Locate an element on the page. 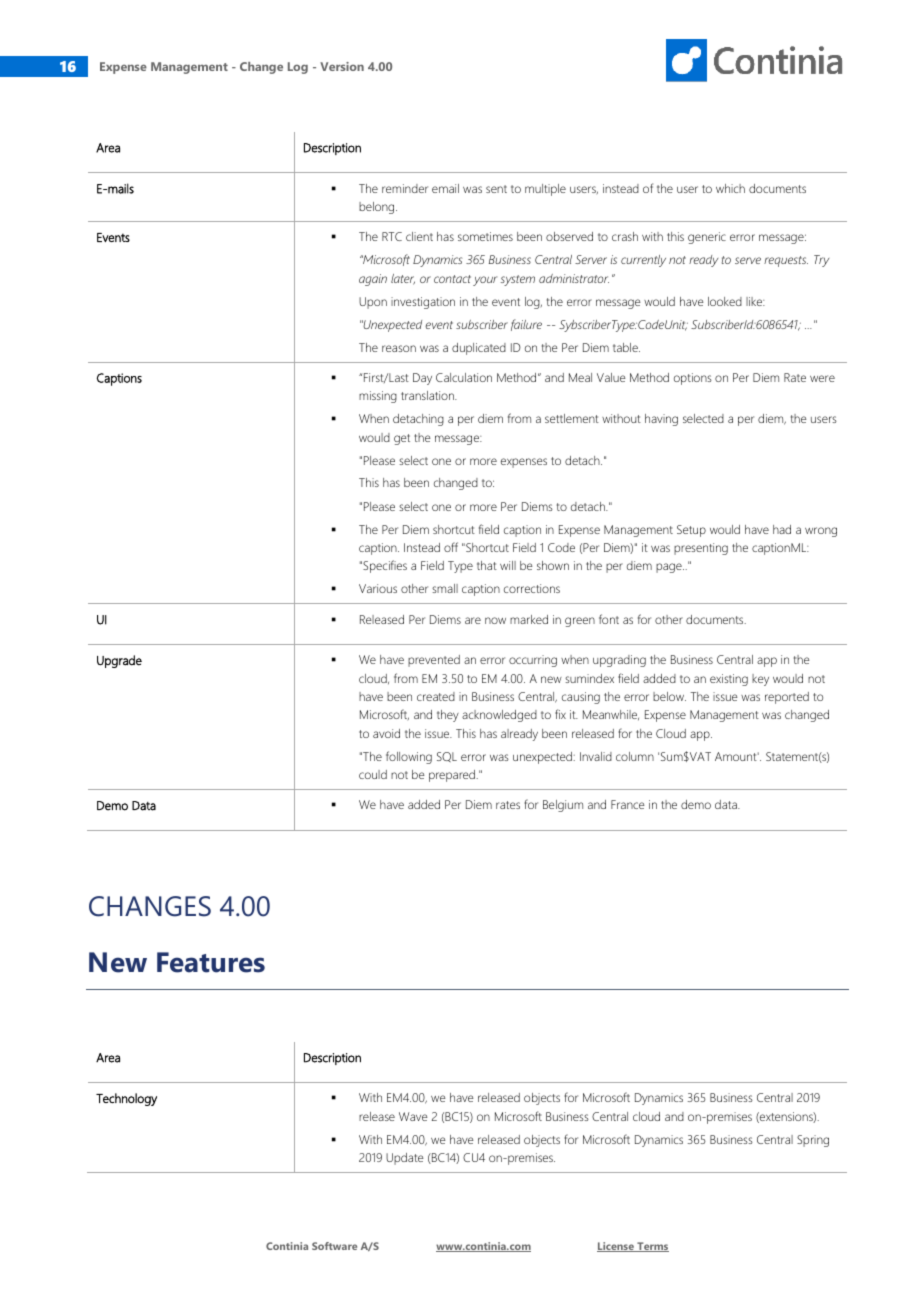 The image size is (924, 1308). created is located at coordinates (436, 696).
